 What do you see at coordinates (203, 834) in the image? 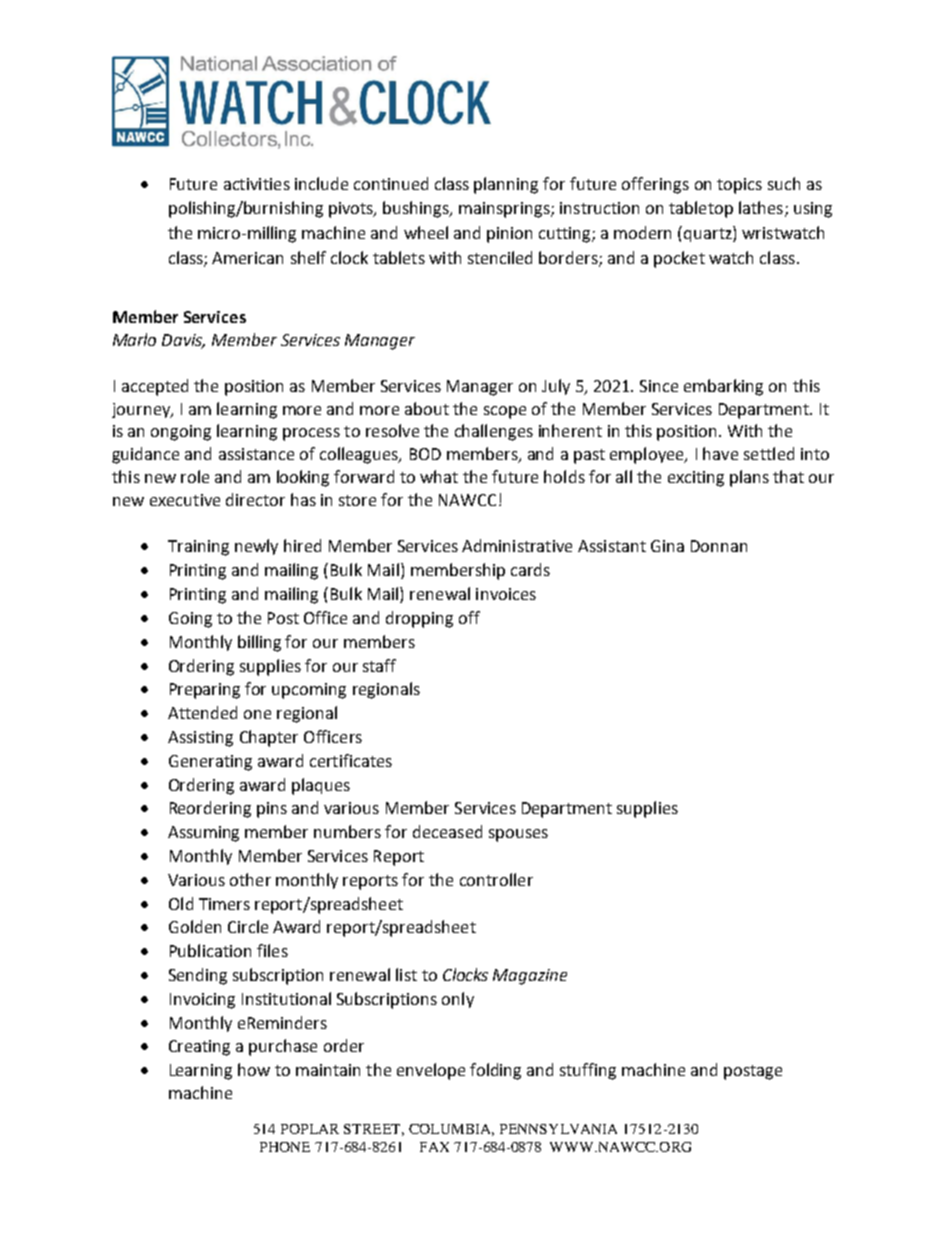
I see `Assuming` at bounding box center [203, 834].
